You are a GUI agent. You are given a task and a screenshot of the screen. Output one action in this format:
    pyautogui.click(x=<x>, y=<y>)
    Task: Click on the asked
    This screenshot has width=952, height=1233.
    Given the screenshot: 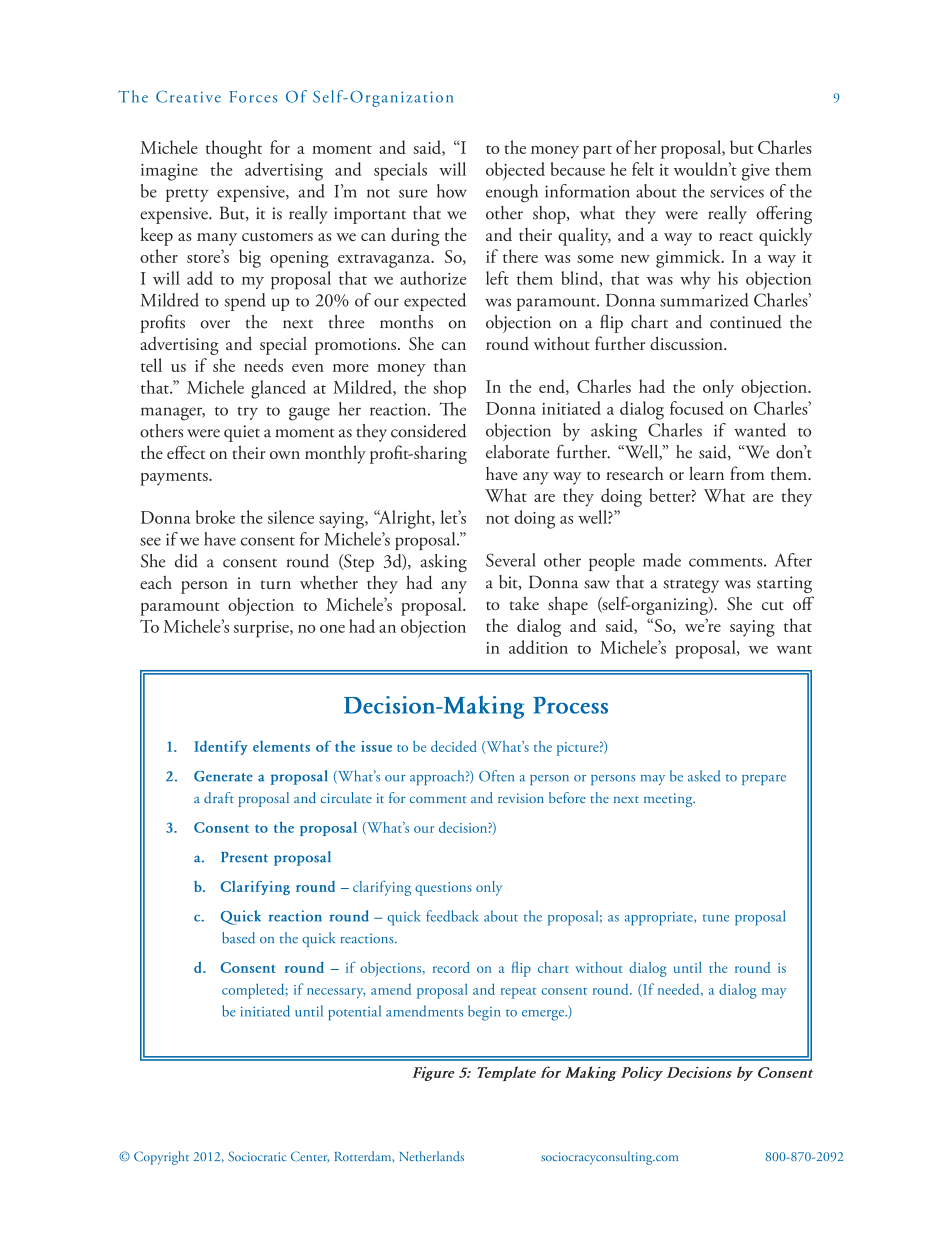 What is the action you would take?
    pyautogui.click(x=704, y=776)
